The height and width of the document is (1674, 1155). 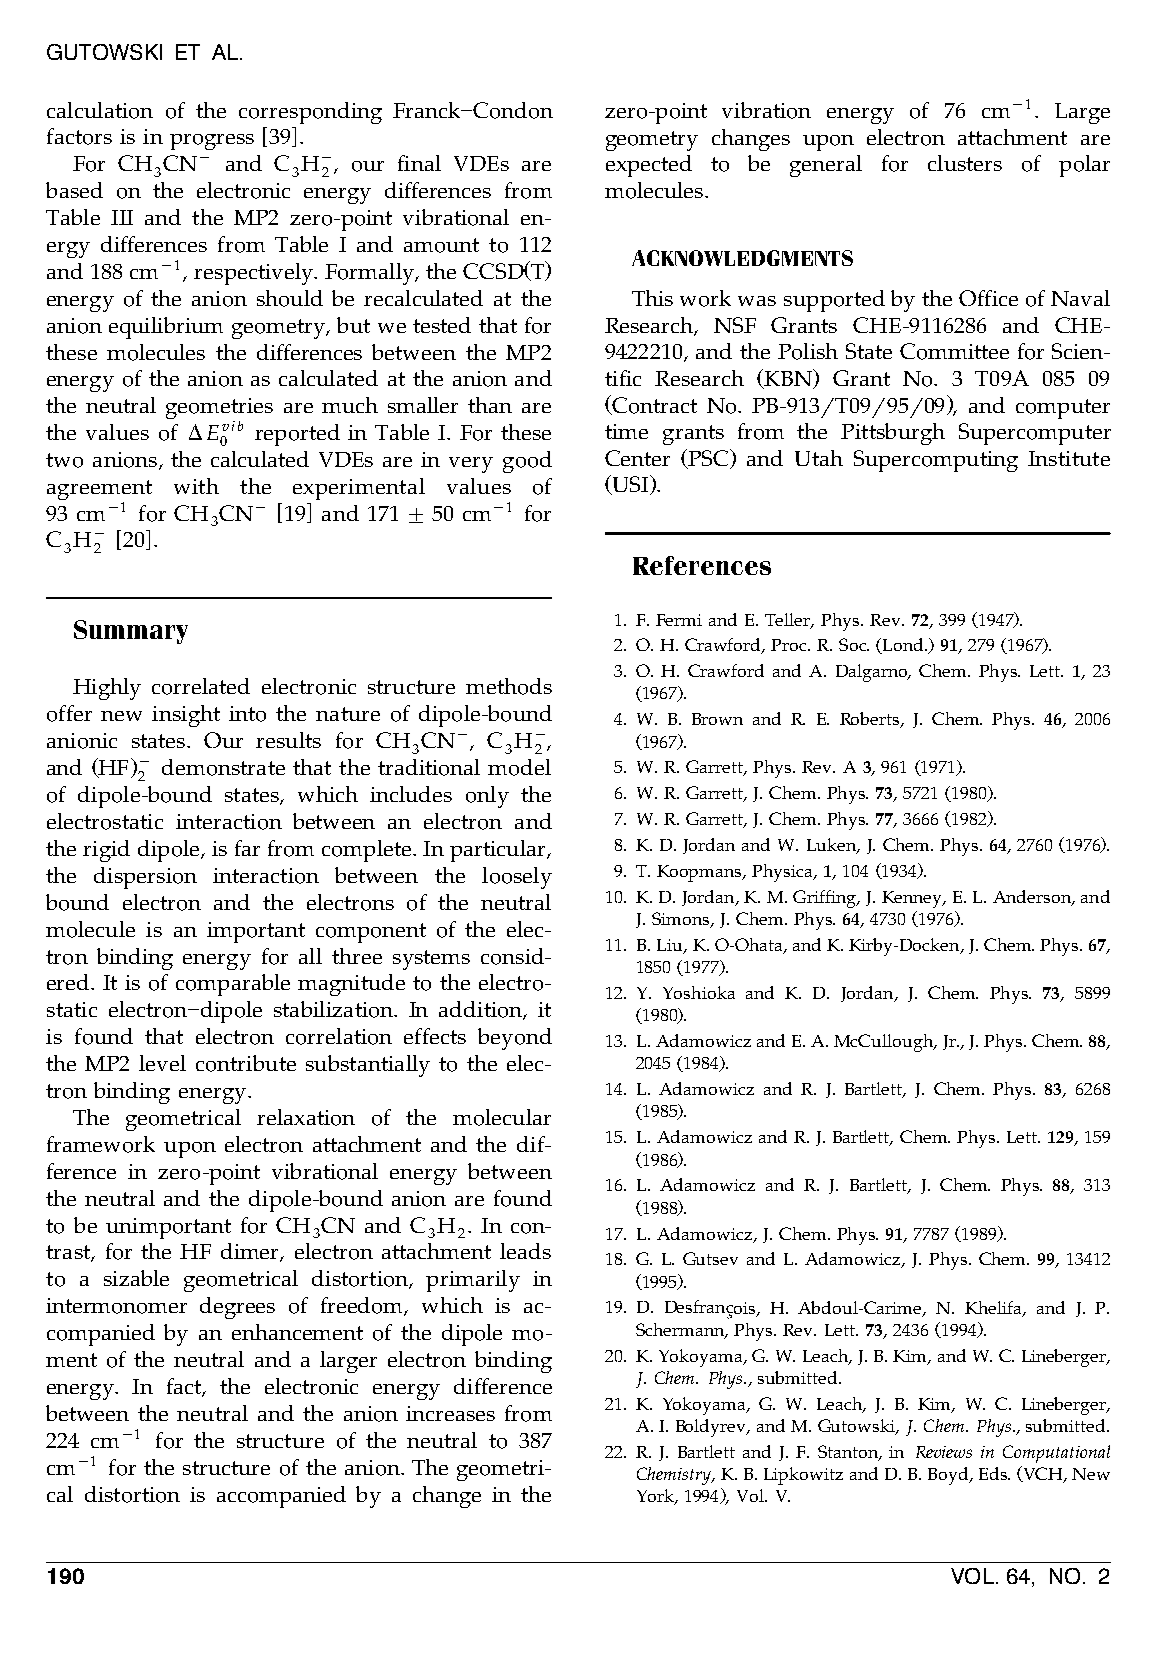 I want to click on Lond, so click(x=904, y=644).
